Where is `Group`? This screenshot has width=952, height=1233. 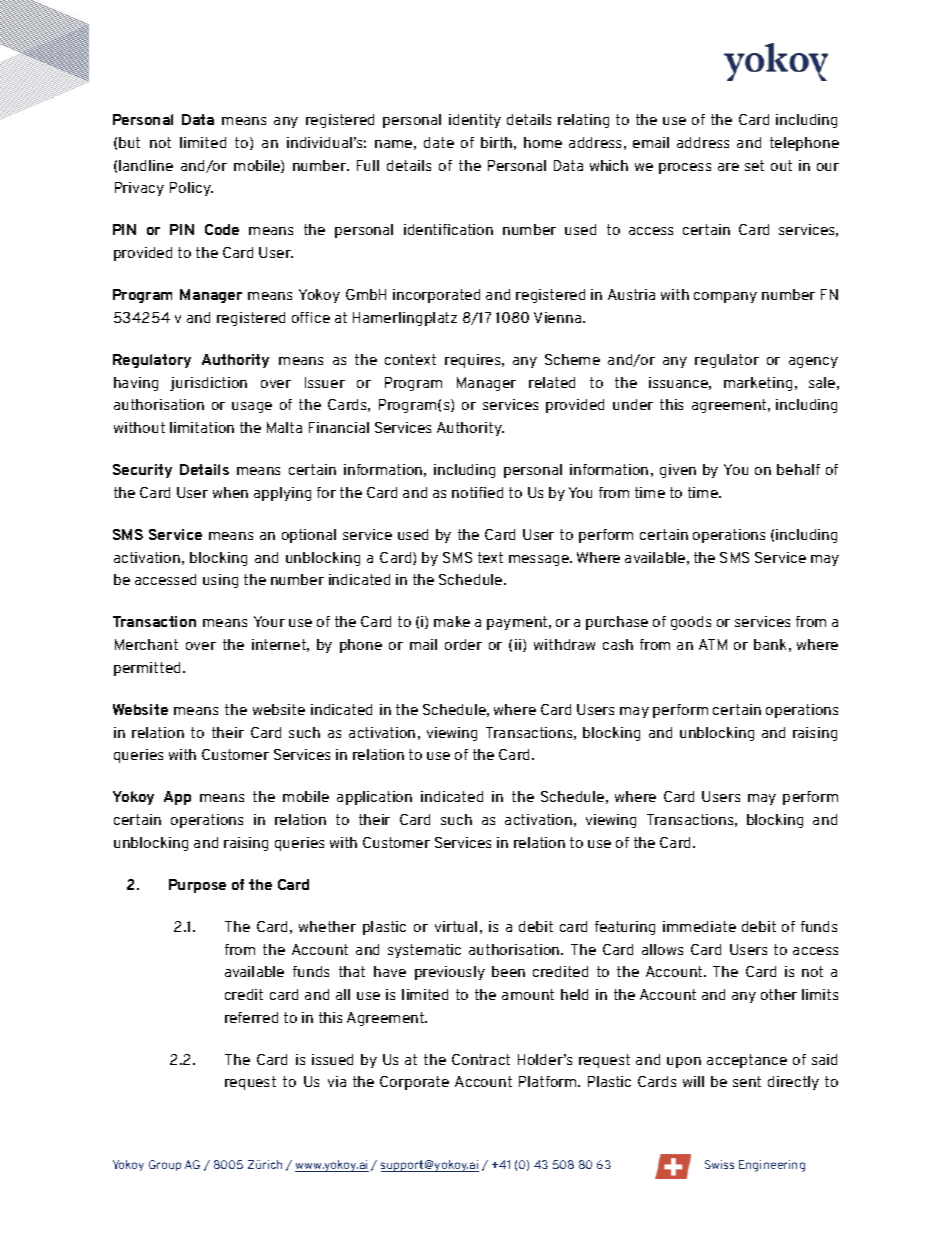 Group is located at coordinates (165, 1165).
